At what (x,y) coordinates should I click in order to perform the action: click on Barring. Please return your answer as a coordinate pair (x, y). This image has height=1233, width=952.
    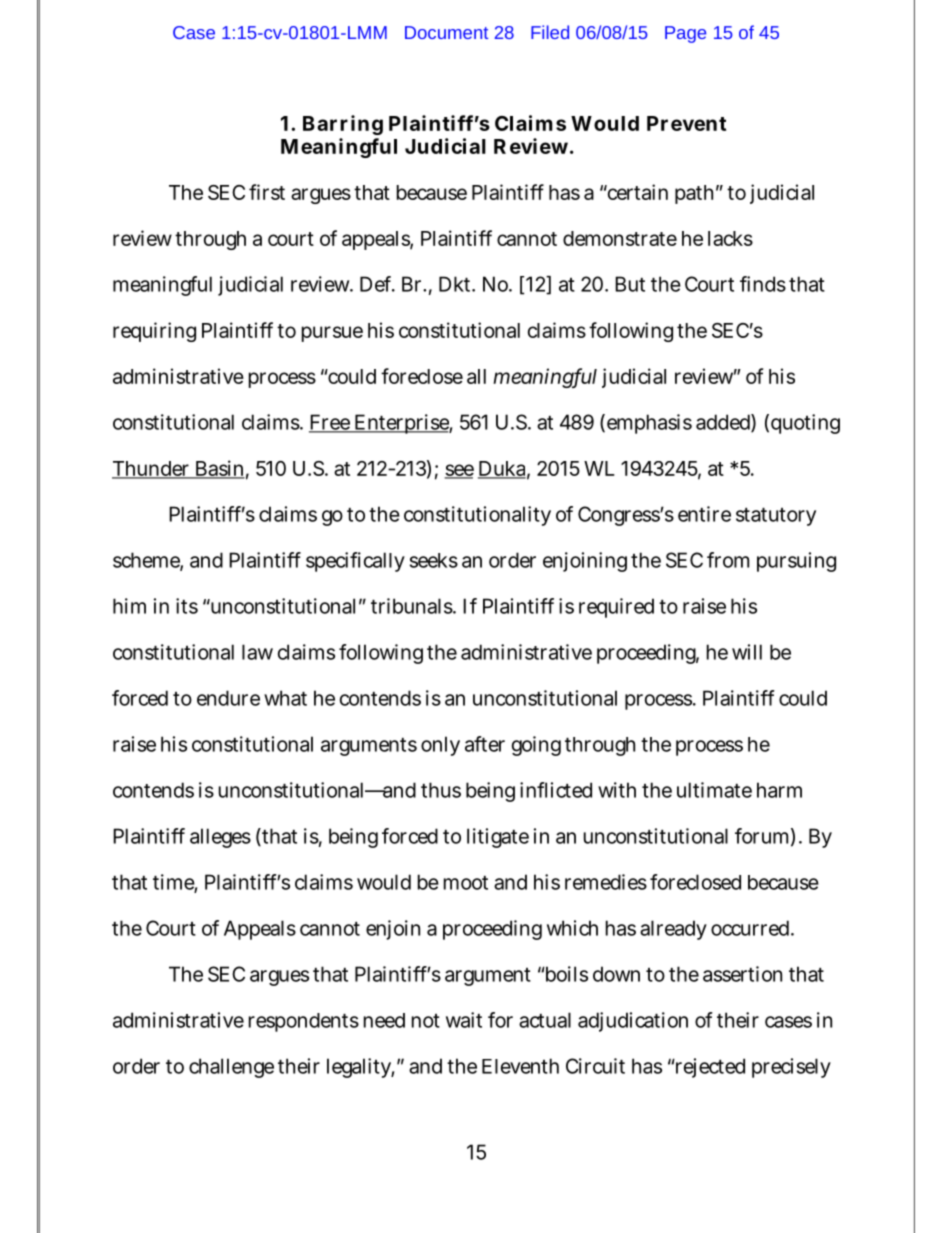
    Looking at the image, I should click on (343, 125).
